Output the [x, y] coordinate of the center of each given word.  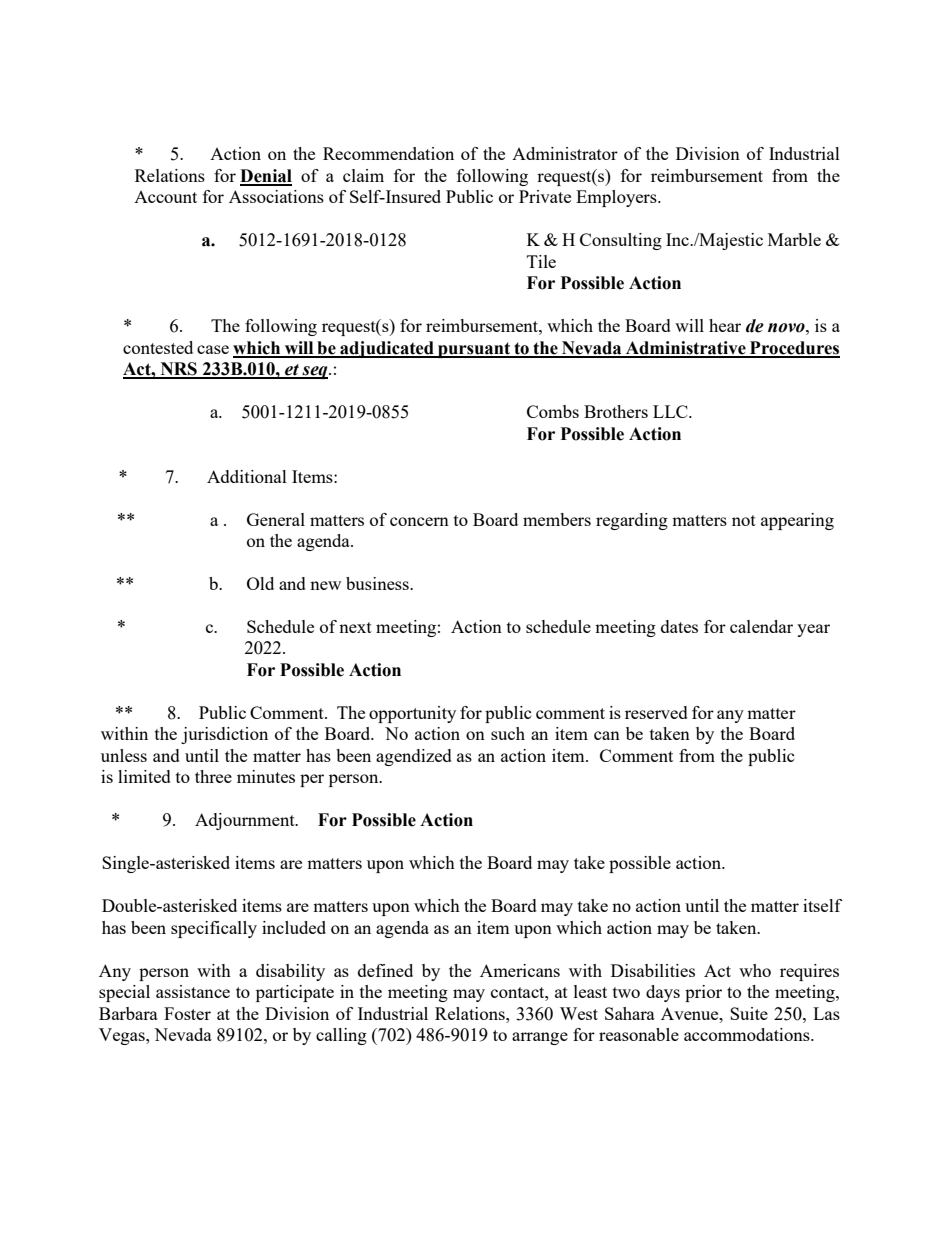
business [378, 583]
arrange [540, 1038]
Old [260, 583]
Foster [187, 1013]
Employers [617, 198]
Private [545, 196]
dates [679, 626]
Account [165, 197]
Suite [749, 1013]
